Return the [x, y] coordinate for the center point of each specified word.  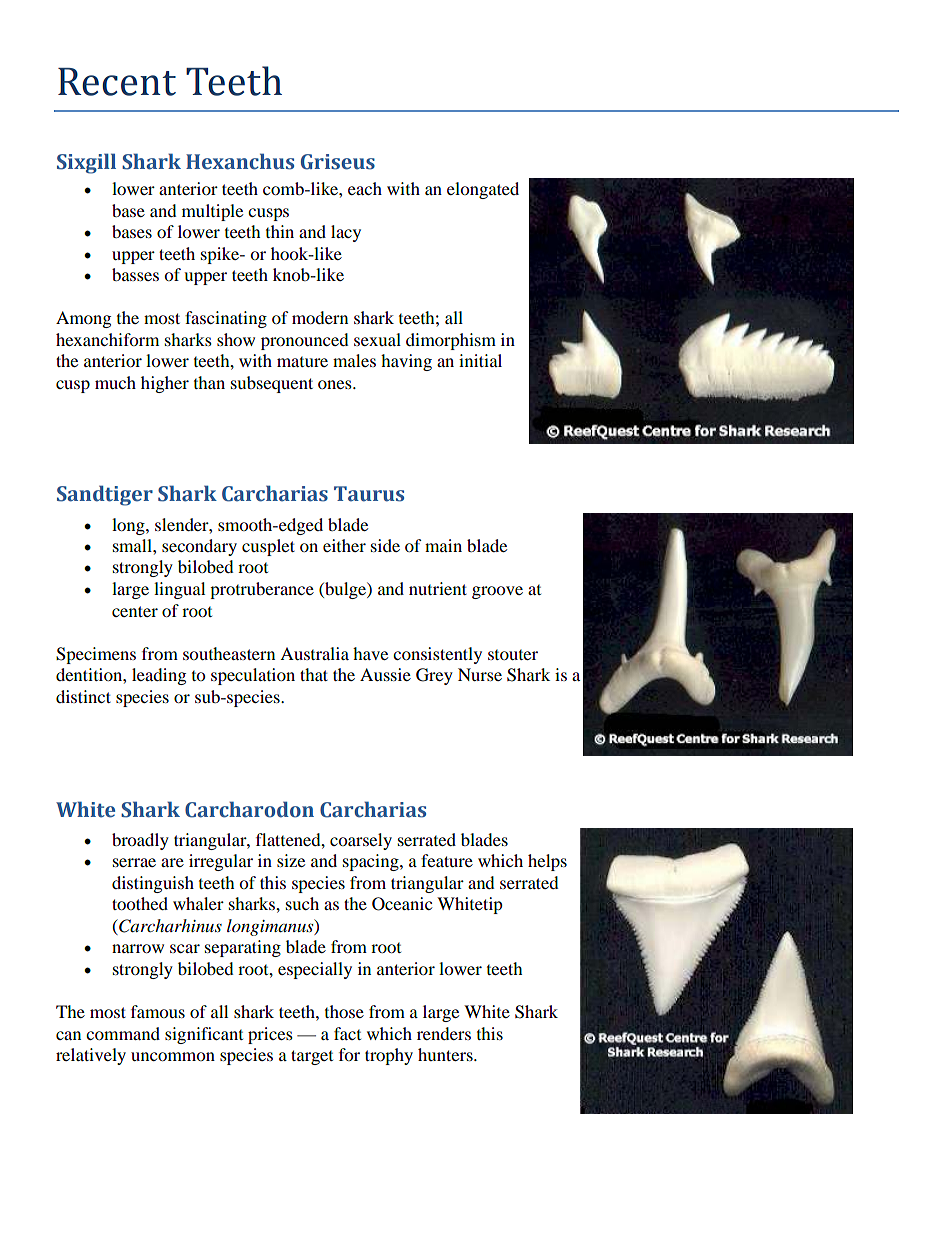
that [314, 674]
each [365, 188]
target [312, 1057]
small [133, 545]
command [123, 1033]
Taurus [369, 494]
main [443, 545]
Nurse [480, 674]
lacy [346, 233]
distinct [83, 696]
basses [135, 274]
